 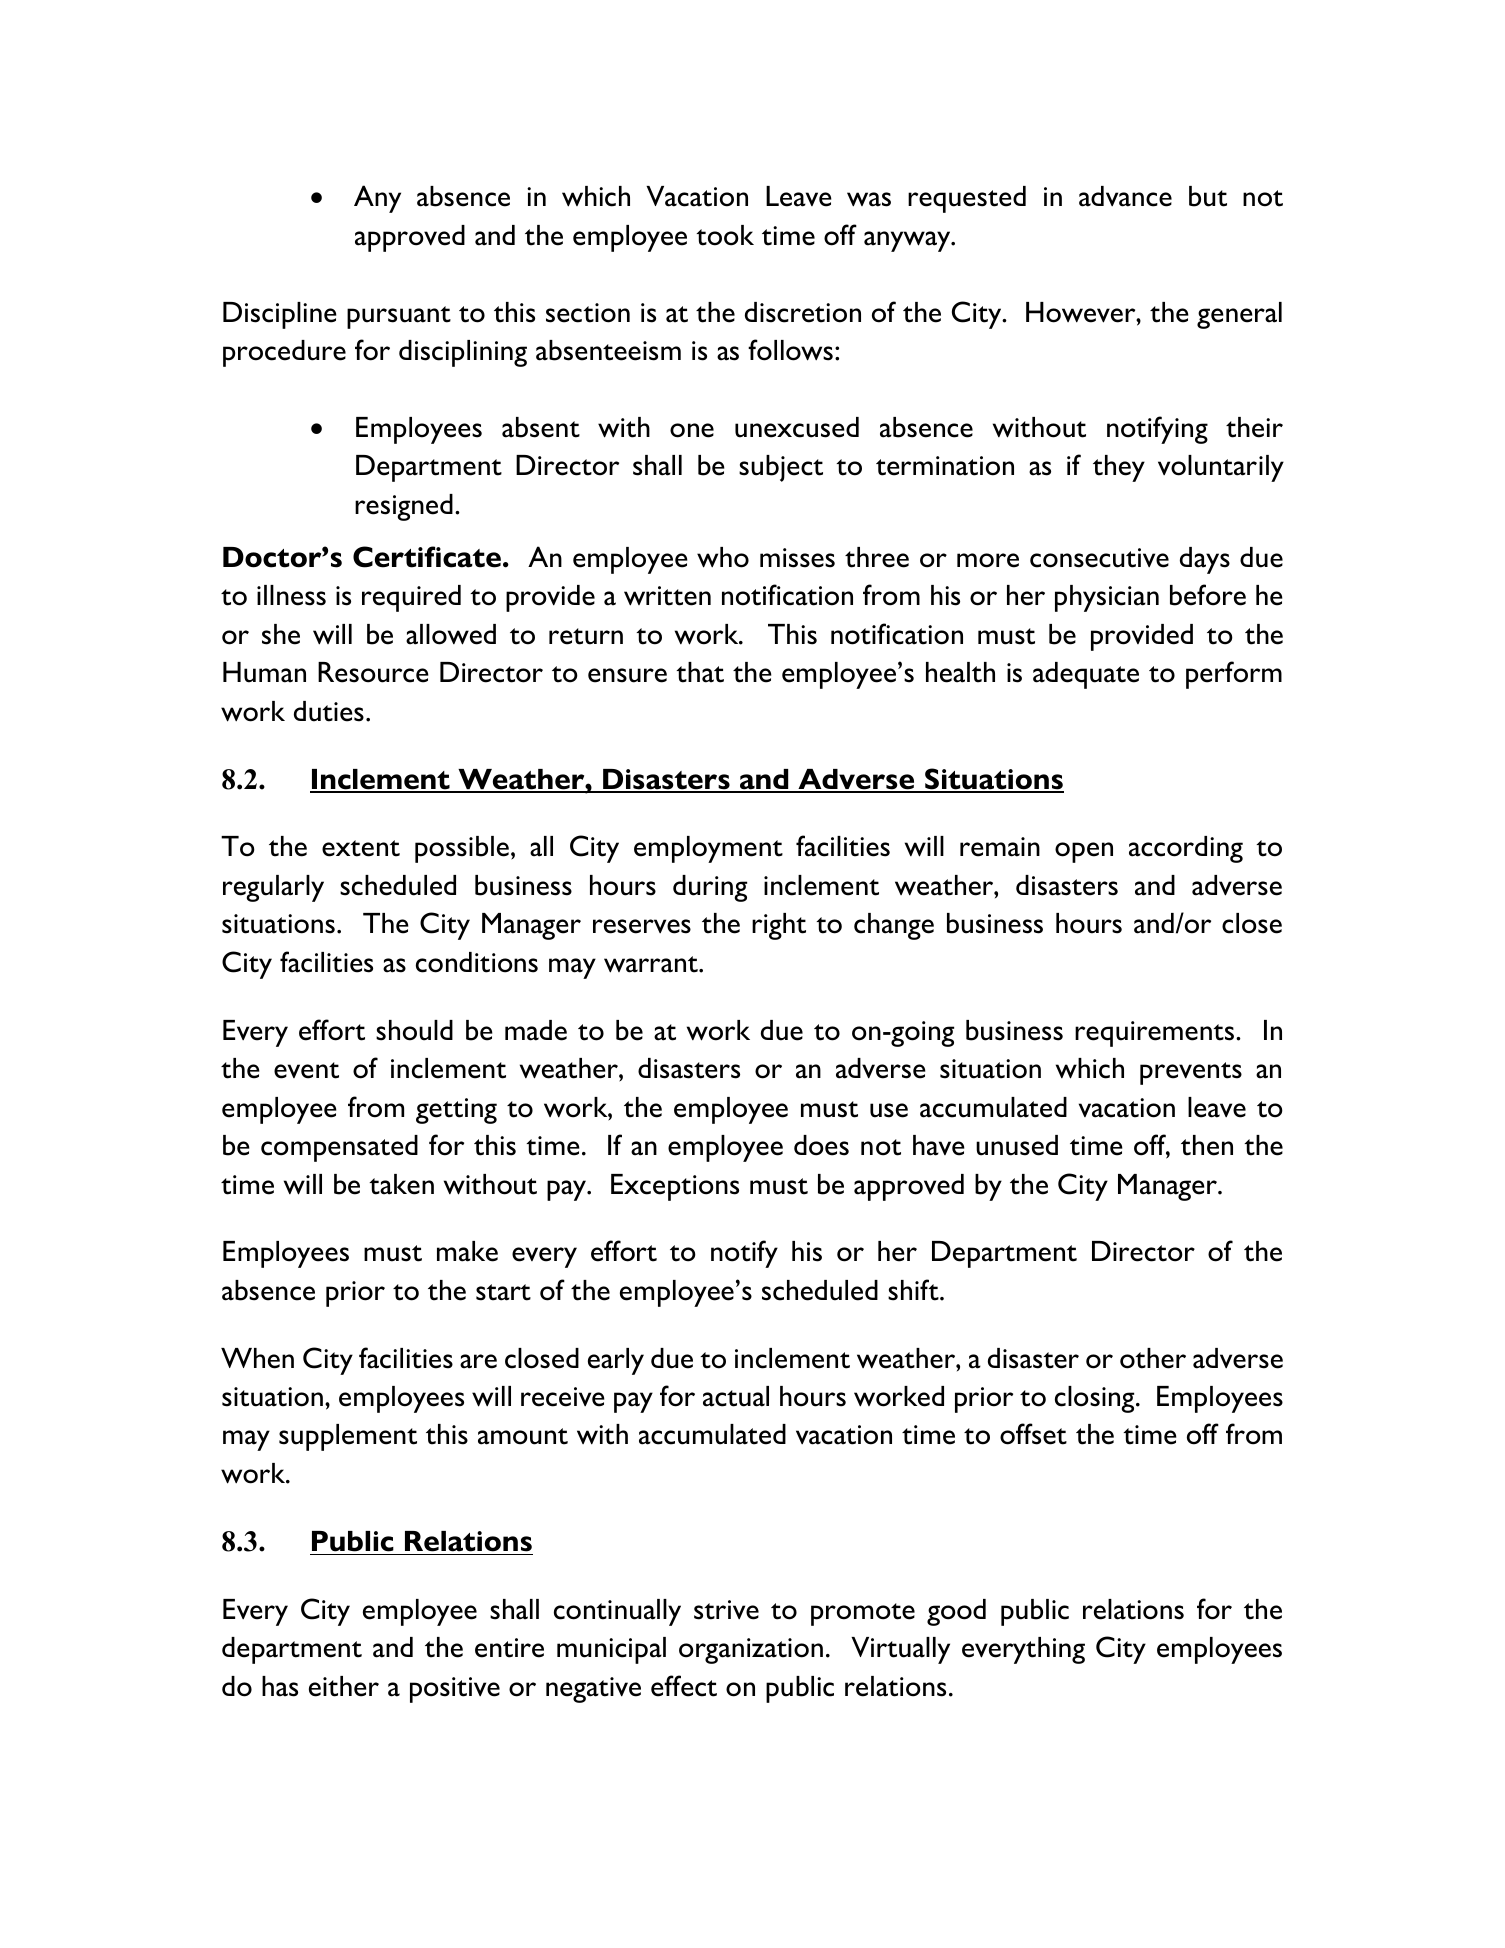 I want to click on conditions, so click(x=477, y=962).
